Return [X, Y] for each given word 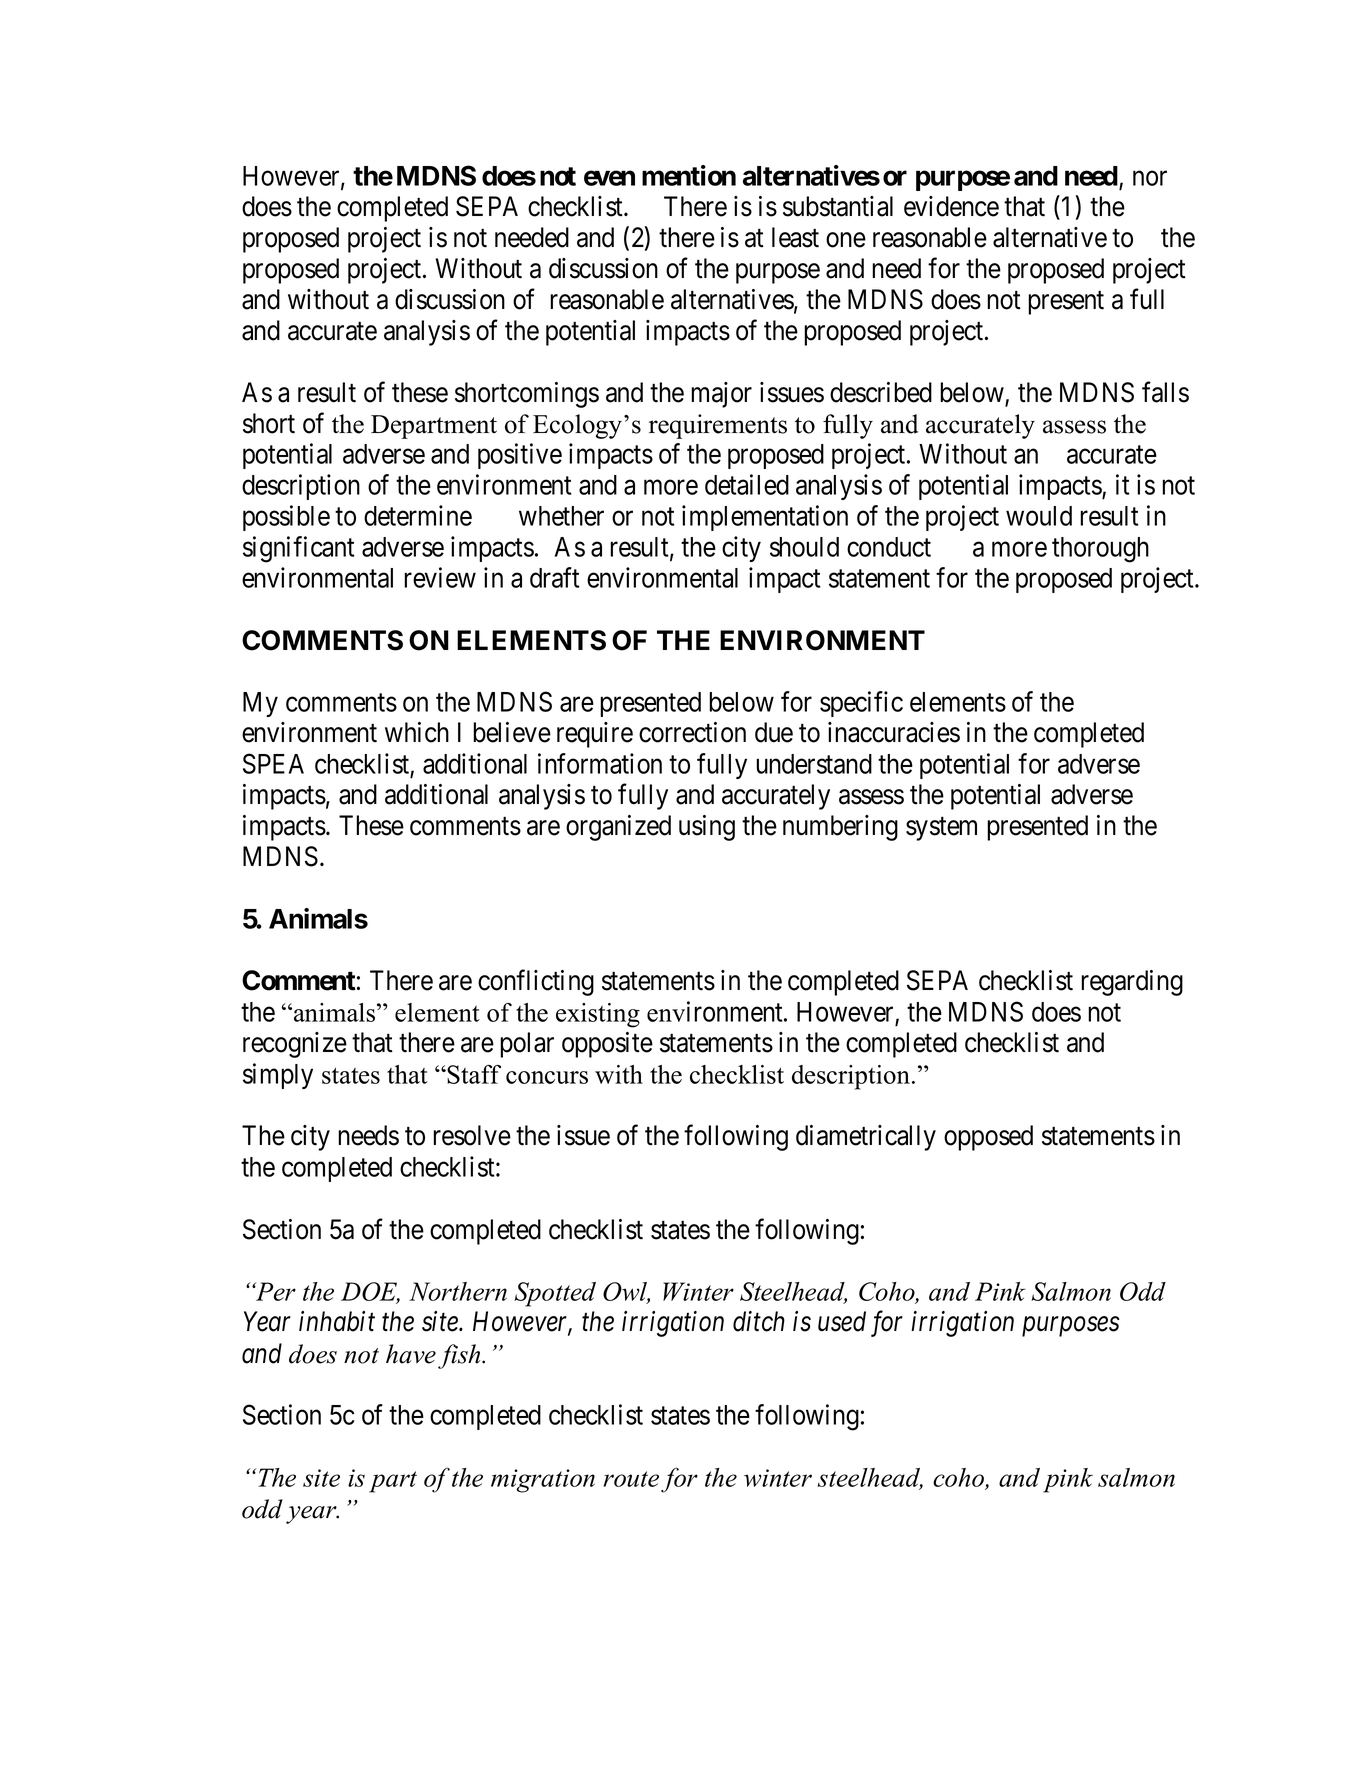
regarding [1132, 983]
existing [598, 1015]
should [804, 547]
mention [689, 175]
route [631, 1479]
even [609, 178]
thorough [1100, 550]
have [411, 1354]
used [842, 1321]
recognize [295, 1045]
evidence [951, 206]
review [440, 577]
